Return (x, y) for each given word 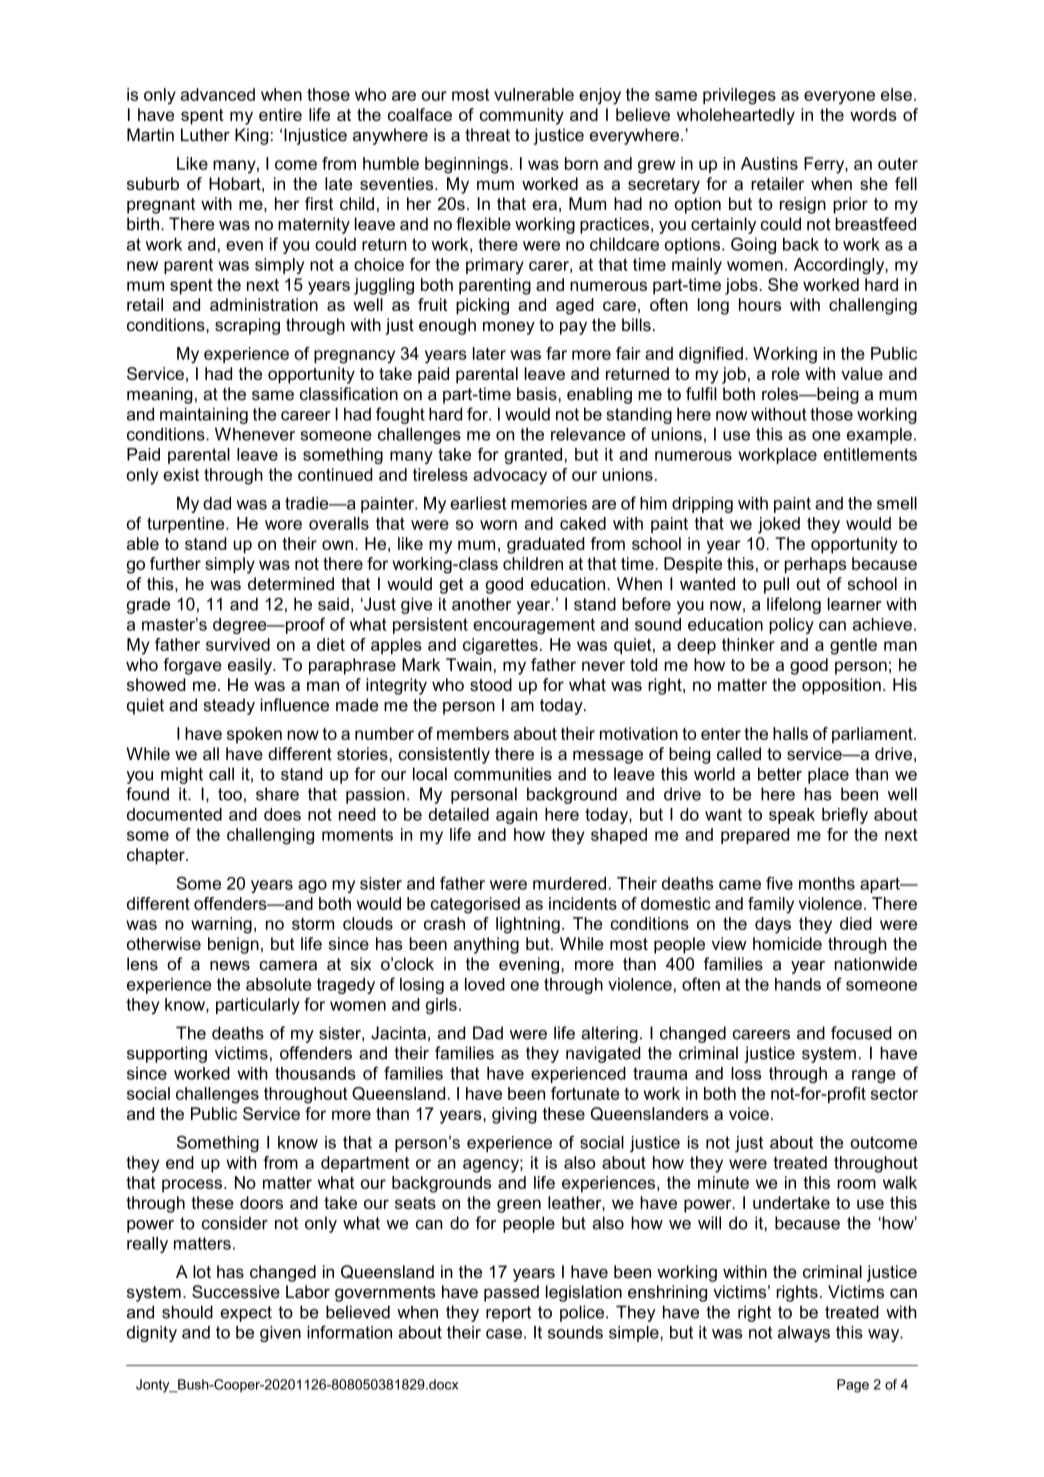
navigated (603, 1054)
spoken (254, 735)
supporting (167, 1054)
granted (533, 456)
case (504, 1334)
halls (790, 733)
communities (503, 774)
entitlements (870, 454)
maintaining (204, 415)
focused (861, 1033)
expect (246, 1314)
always (804, 1334)
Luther (205, 135)
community (522, 116)
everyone (839, 98)
